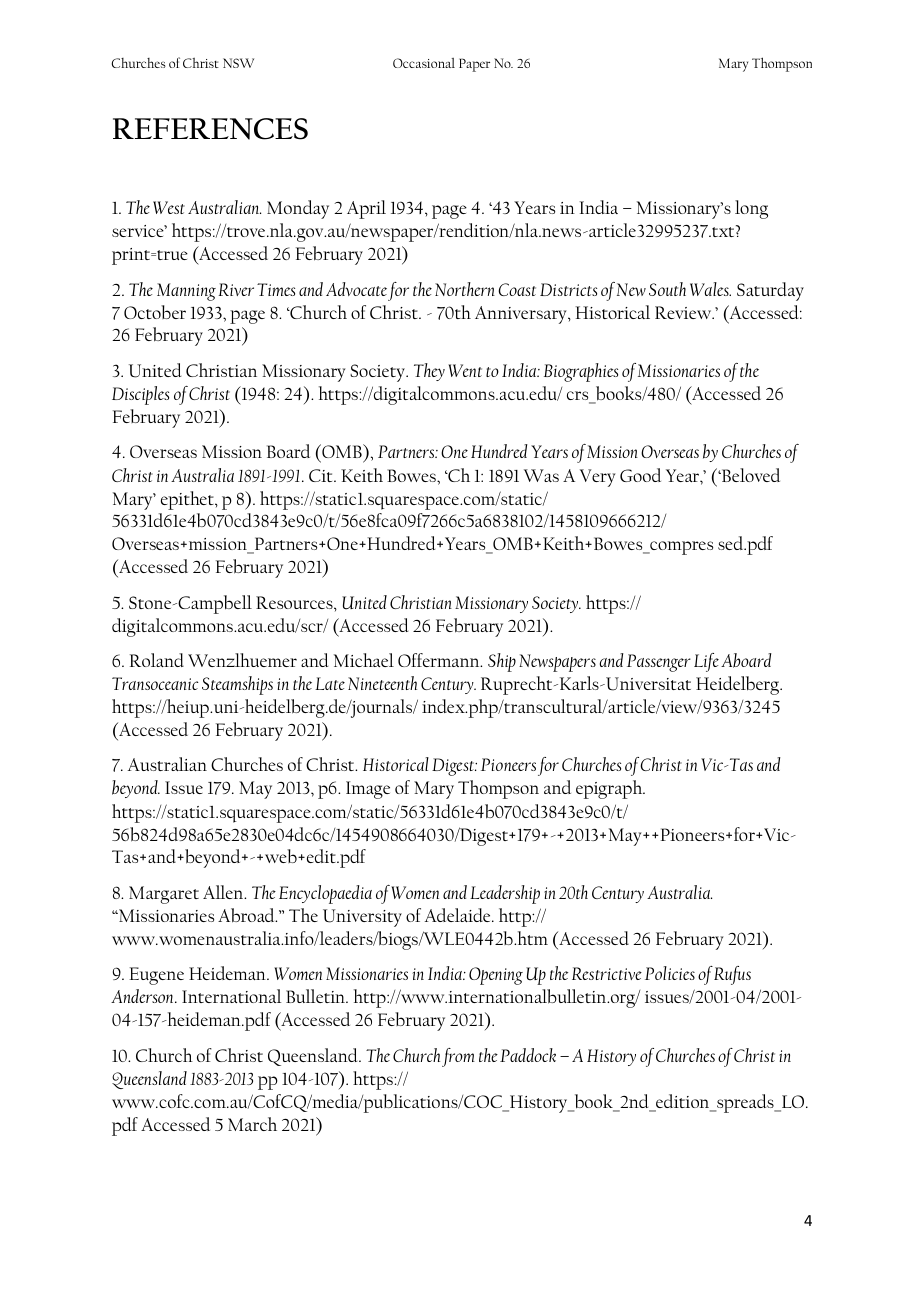 This screenshot has width=924, height=1308. Describe the element at coordinates (610, 789) in the screenshot. I see `epigraph` at that location.
